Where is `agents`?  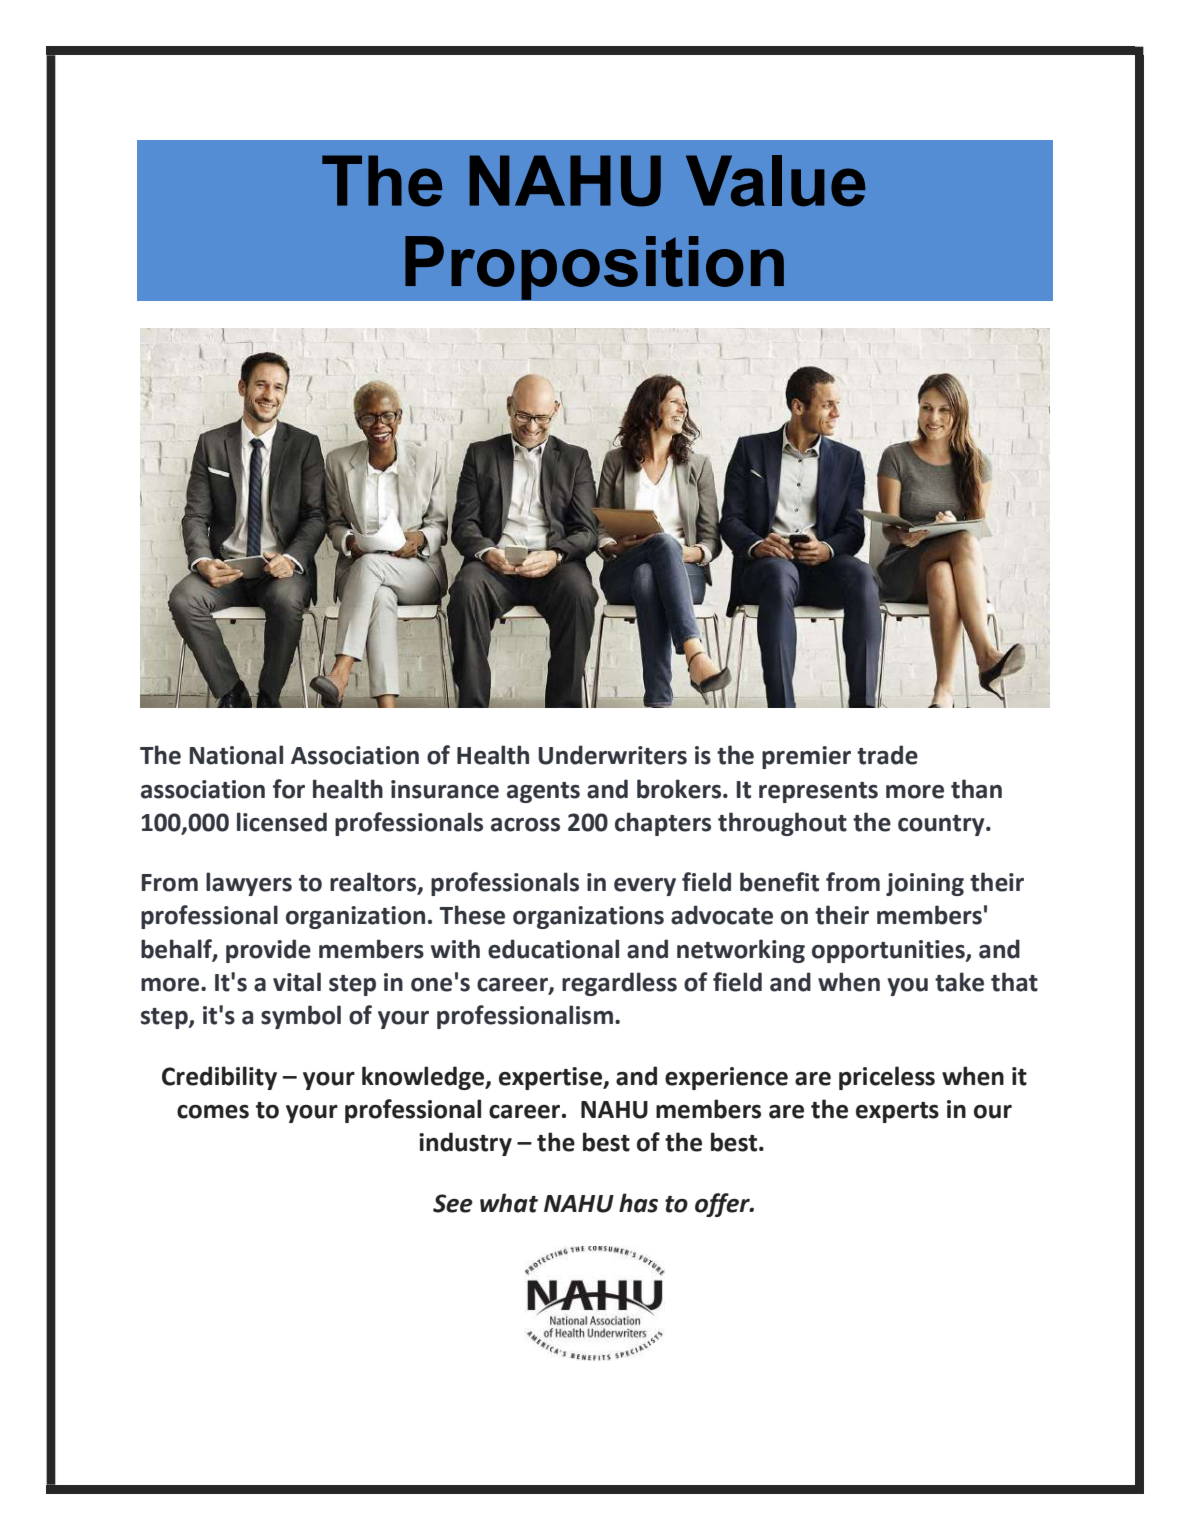 agents is located at coordinates (543, 792).
